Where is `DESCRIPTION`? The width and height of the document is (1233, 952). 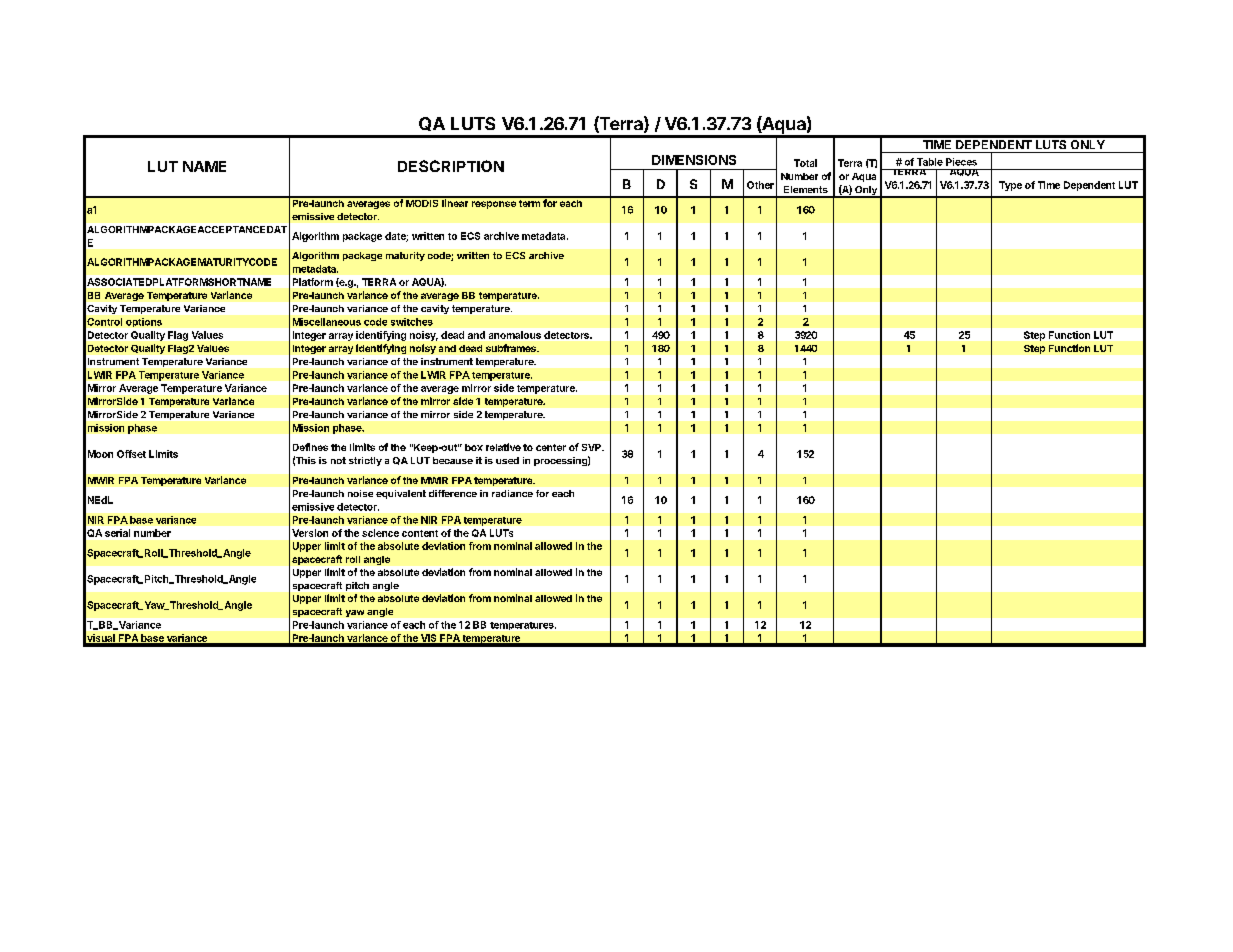
DESCRIPTION is located at coordinates (451, 166).
